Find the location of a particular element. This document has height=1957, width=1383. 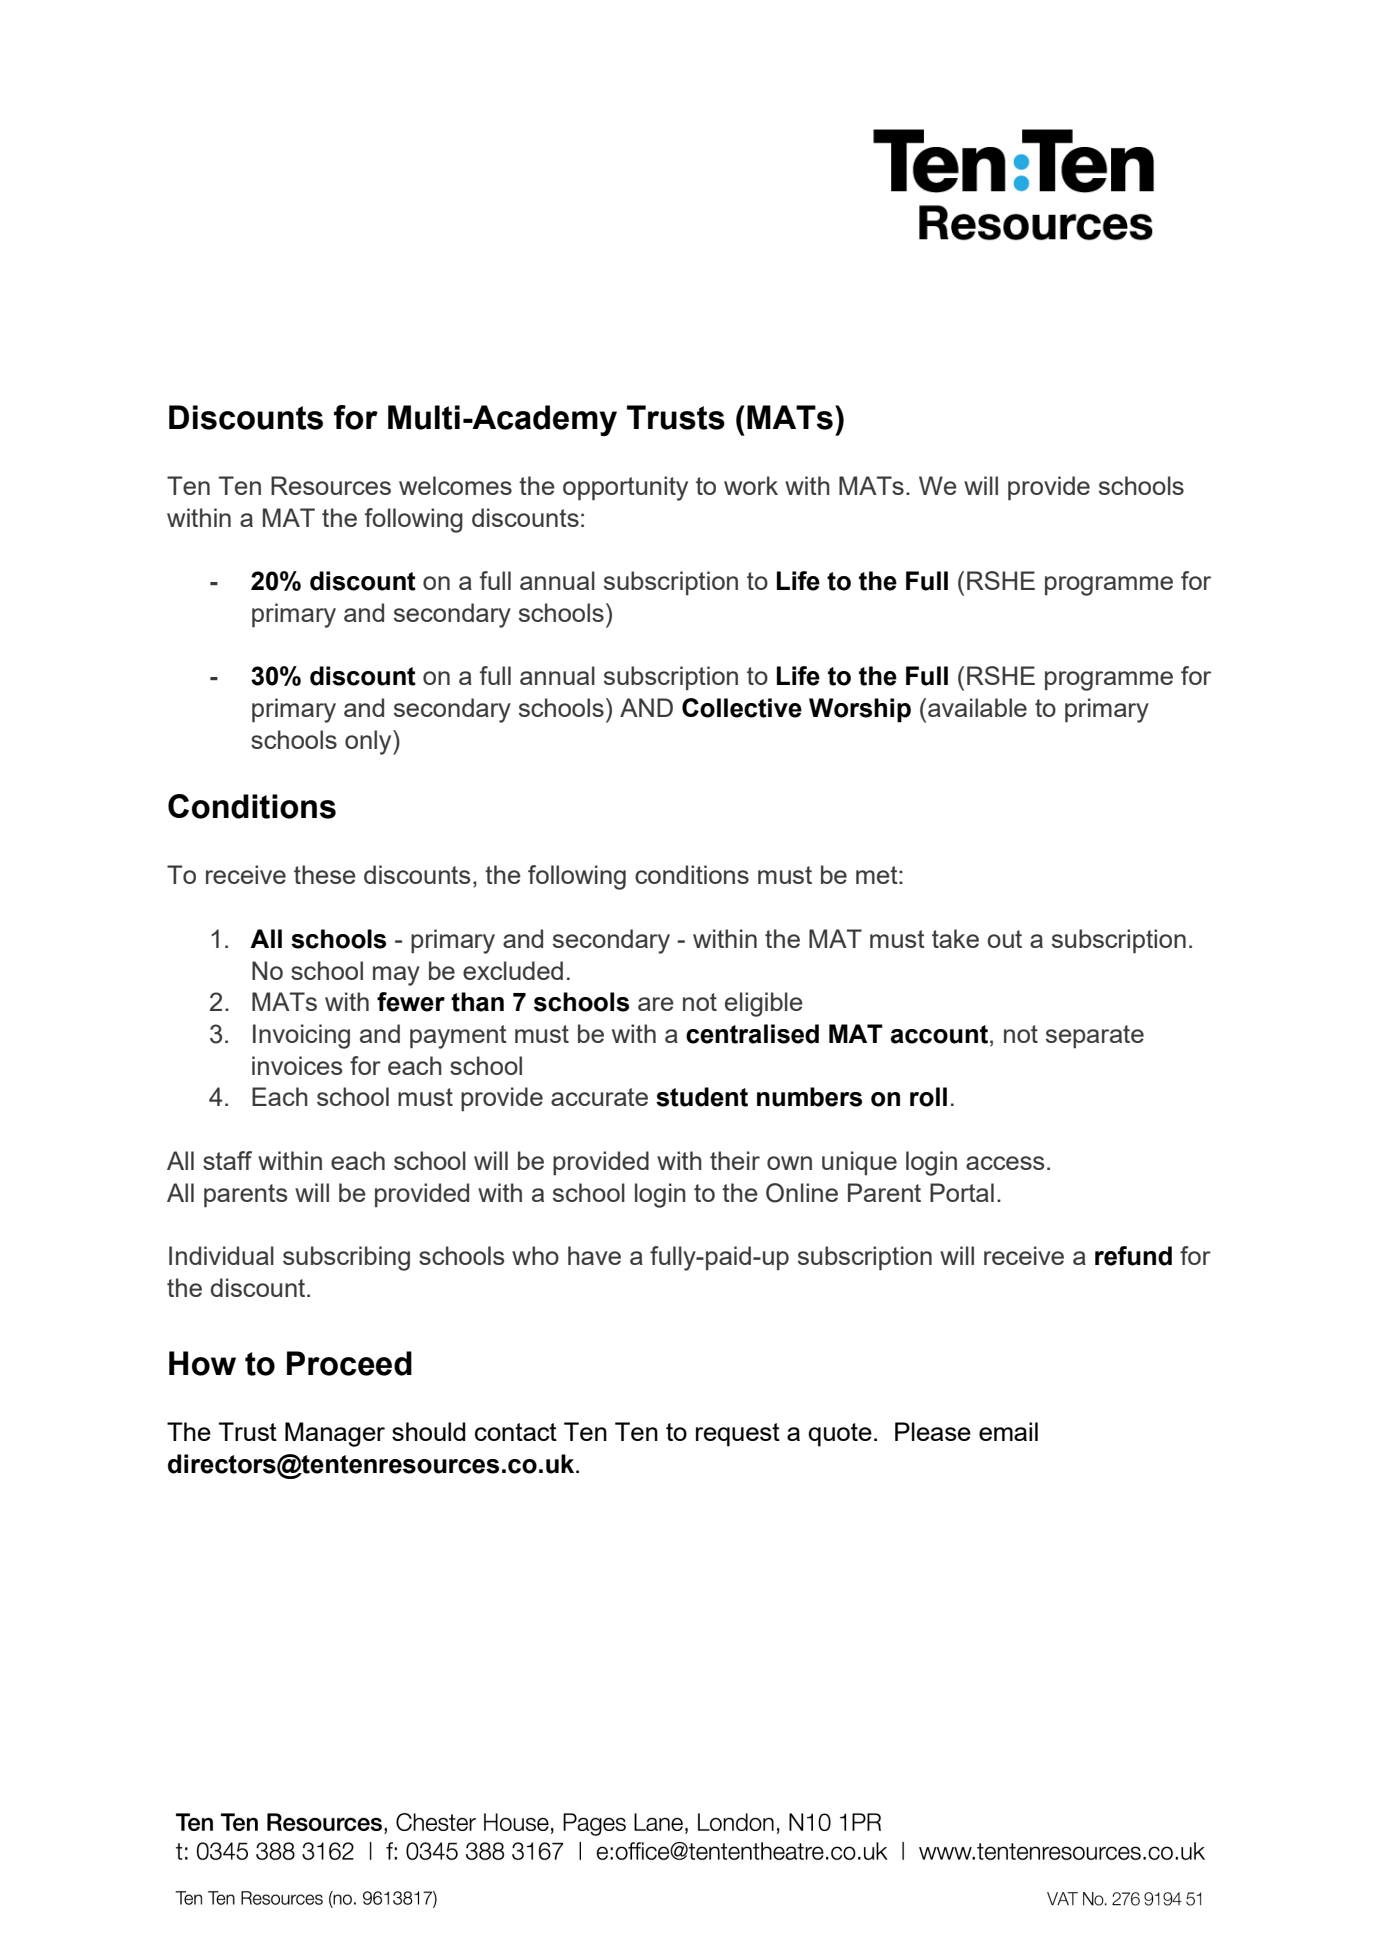

centralised is located at coordinates (752, 1034).
